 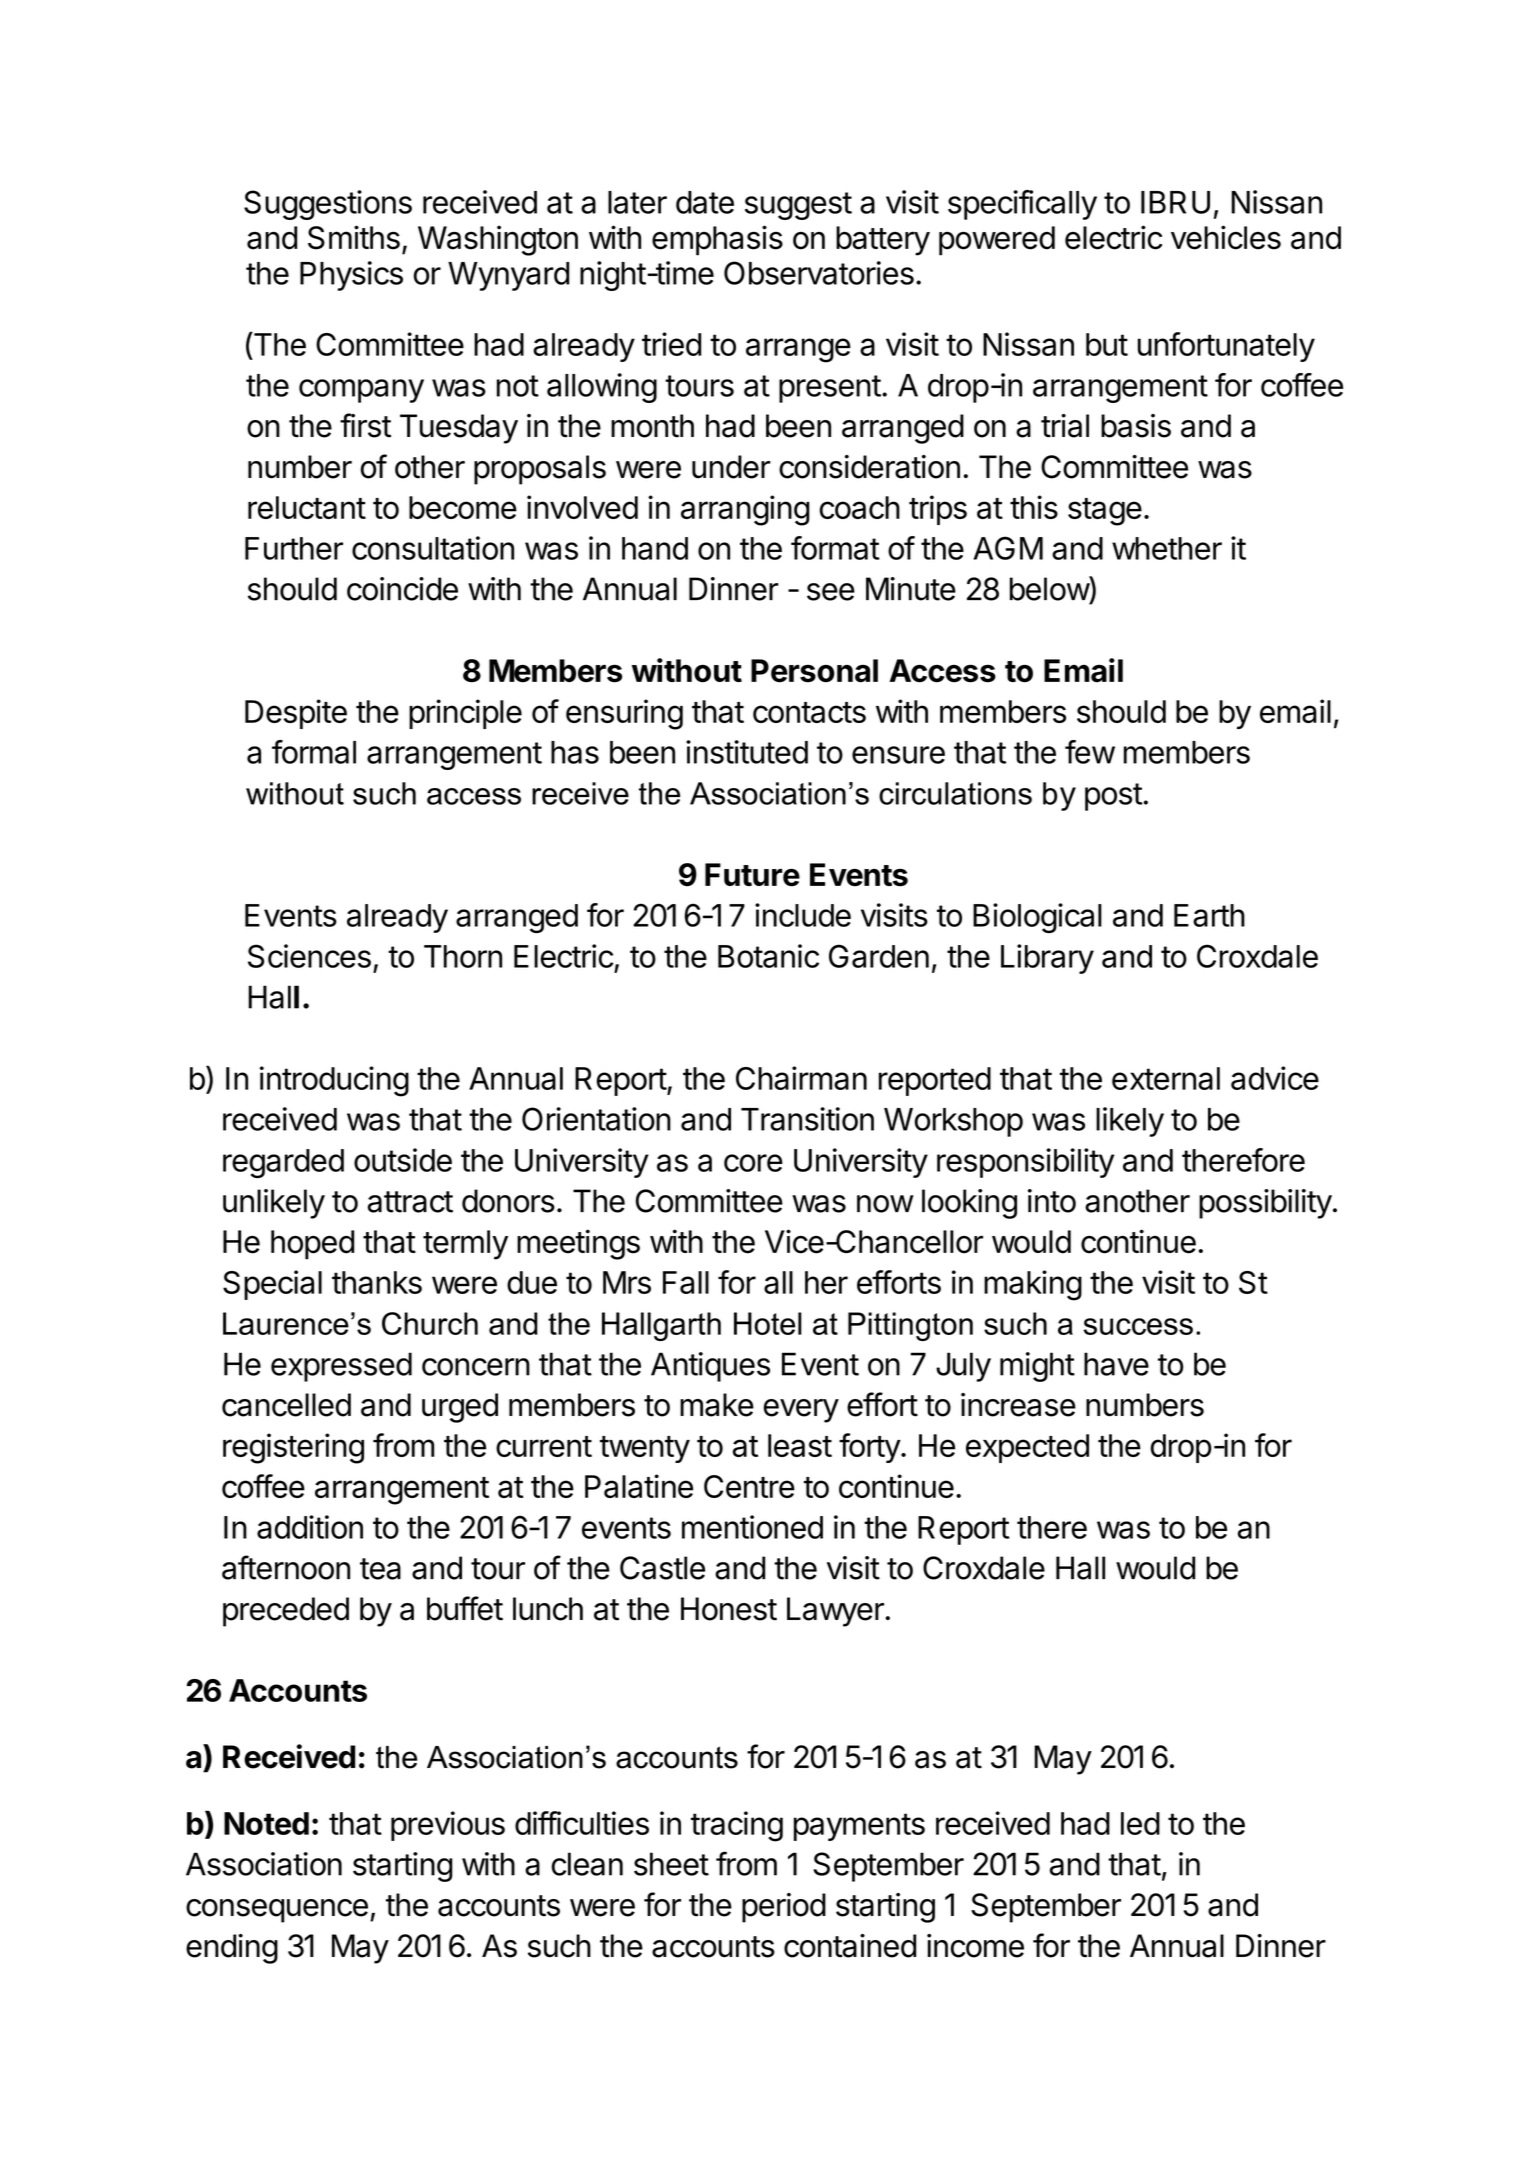 What do you see at coordinates (975, 1946) in the screenshot?
I see `income` at bounding box center [975, 1946].
